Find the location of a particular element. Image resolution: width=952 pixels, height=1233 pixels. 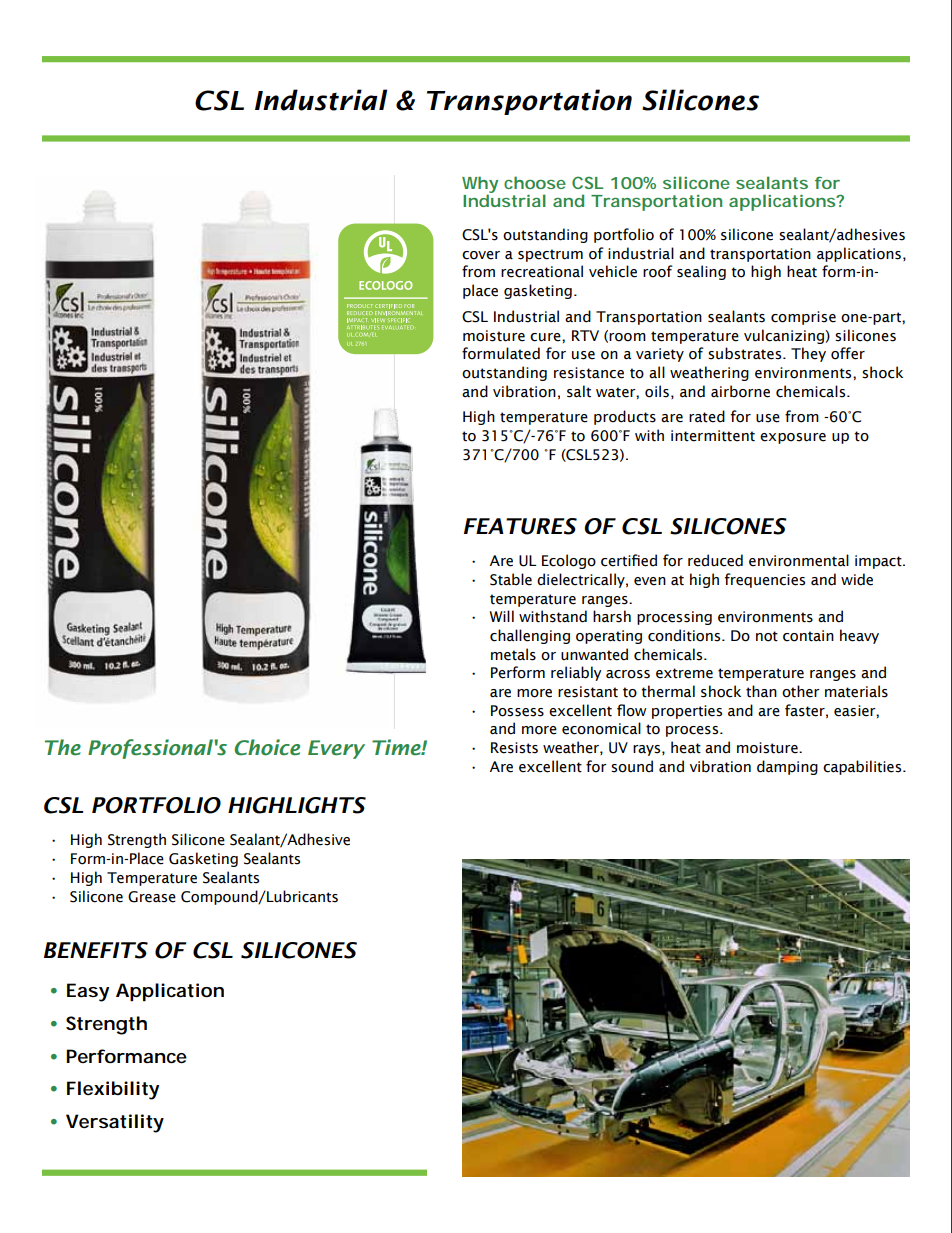

Stable is located at coordinates (511, 579).
